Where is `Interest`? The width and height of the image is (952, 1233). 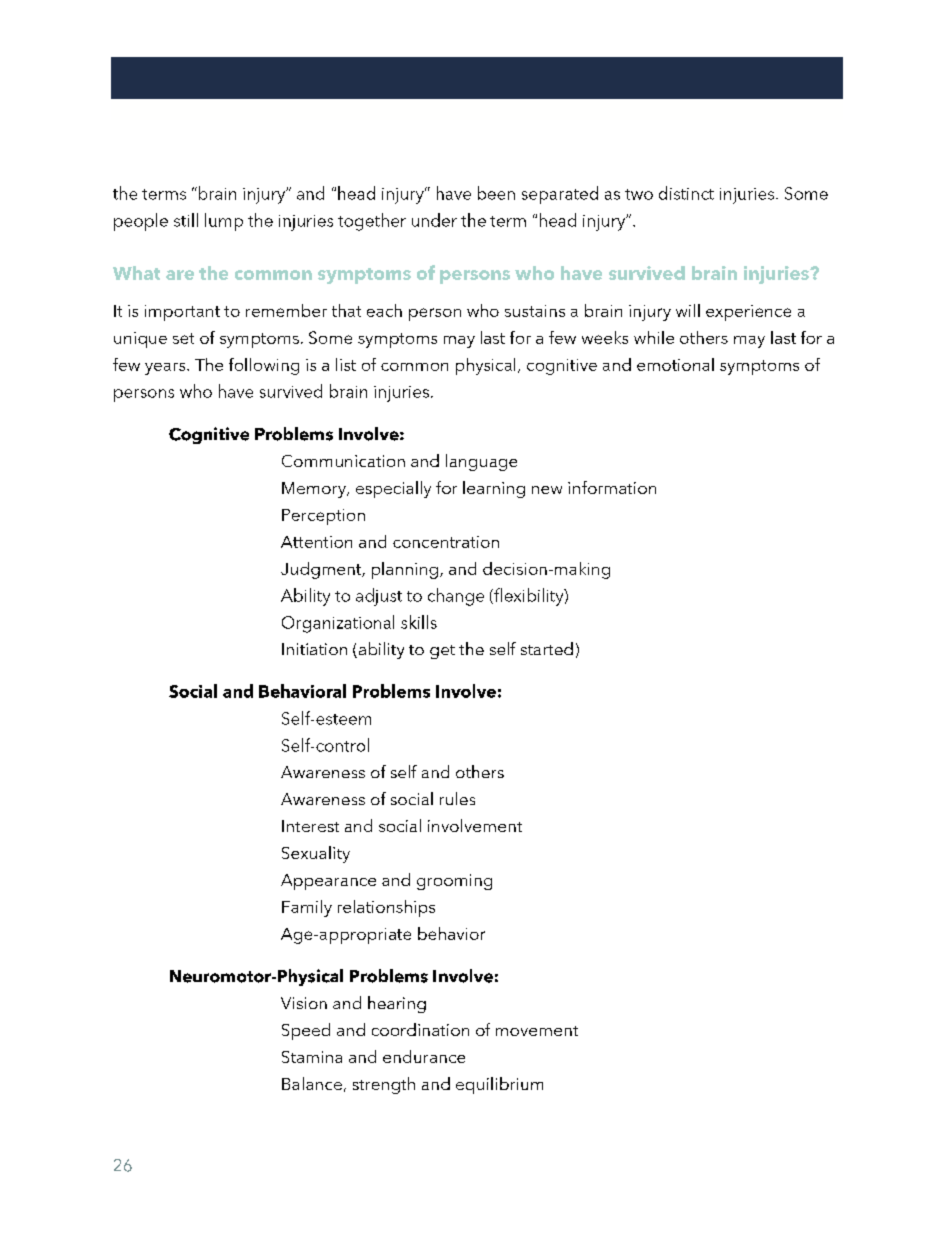 Interest is located at coordinates (310, 826).
